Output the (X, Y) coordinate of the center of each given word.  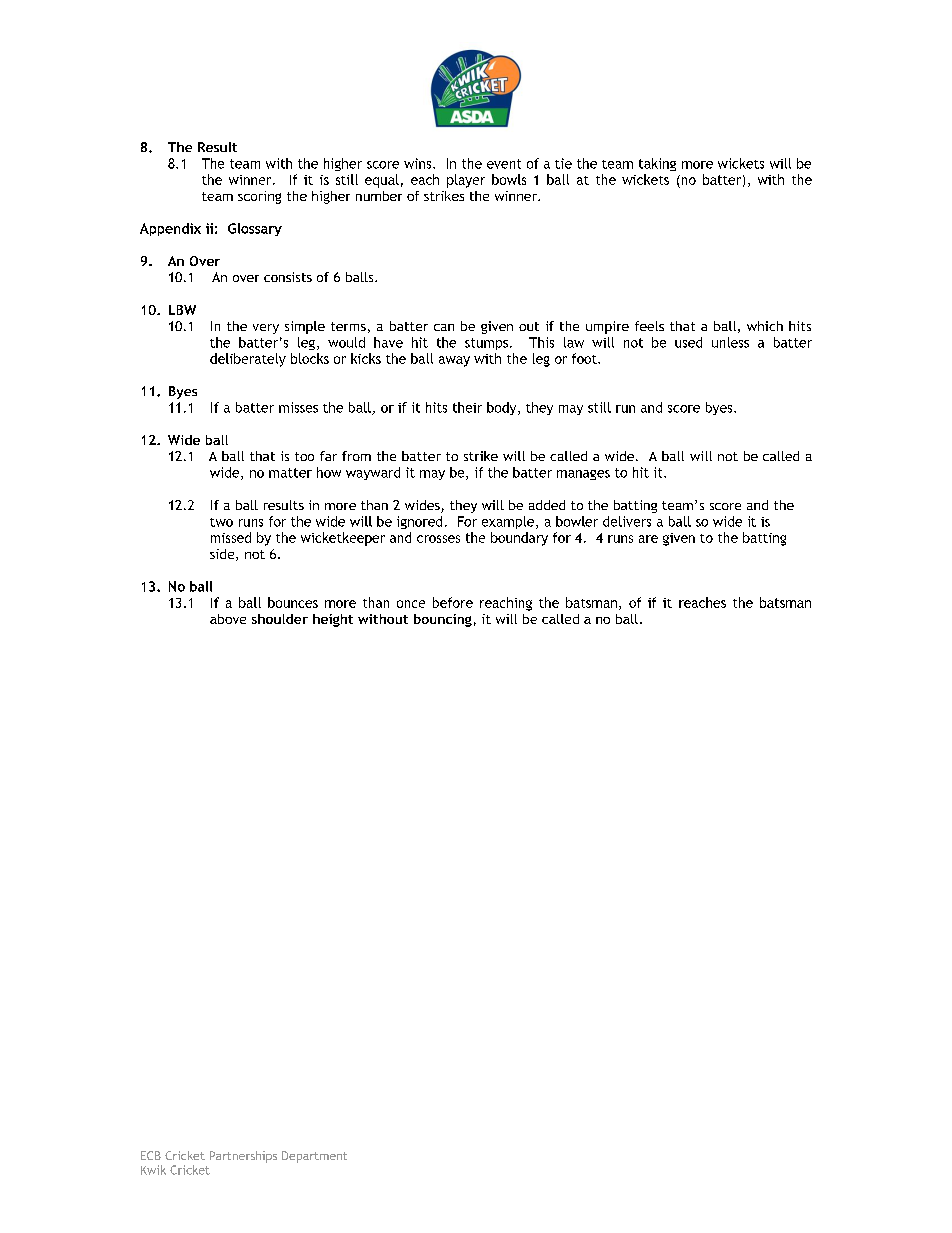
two (221, 522)
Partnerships (243, 1157)
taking (657, 164)
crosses (438, 539)
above (228, 619)
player (466, 181)
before (453, 602)
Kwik (153, 1170)
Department (314, 1157)
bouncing (443, 620)
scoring (259, 197)
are (648, 539)
